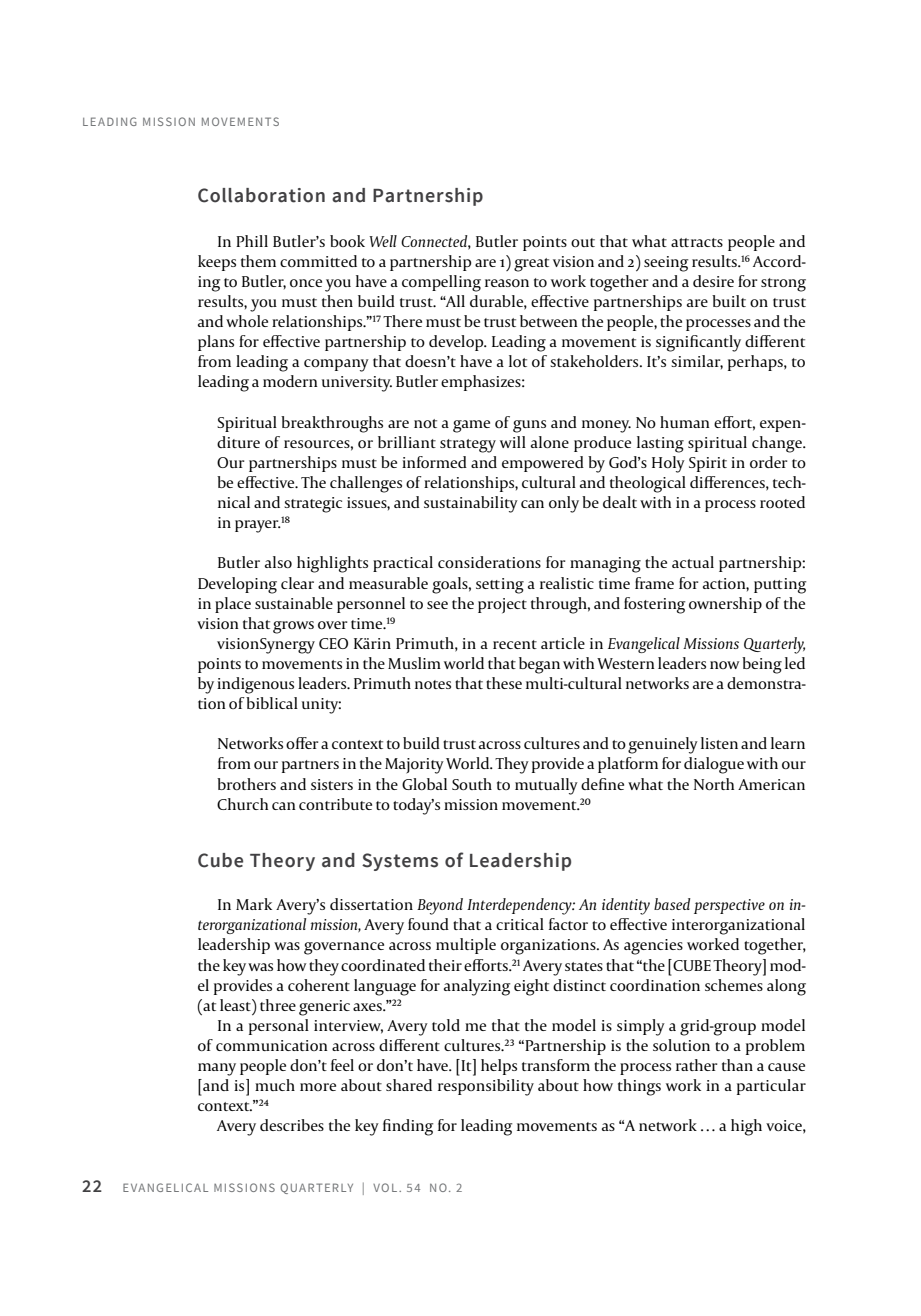 This page has width=921, height=1316. What do you see at coordinates (275, 1085) in the page?
I see `much` at bounding box center [275, 1085].
